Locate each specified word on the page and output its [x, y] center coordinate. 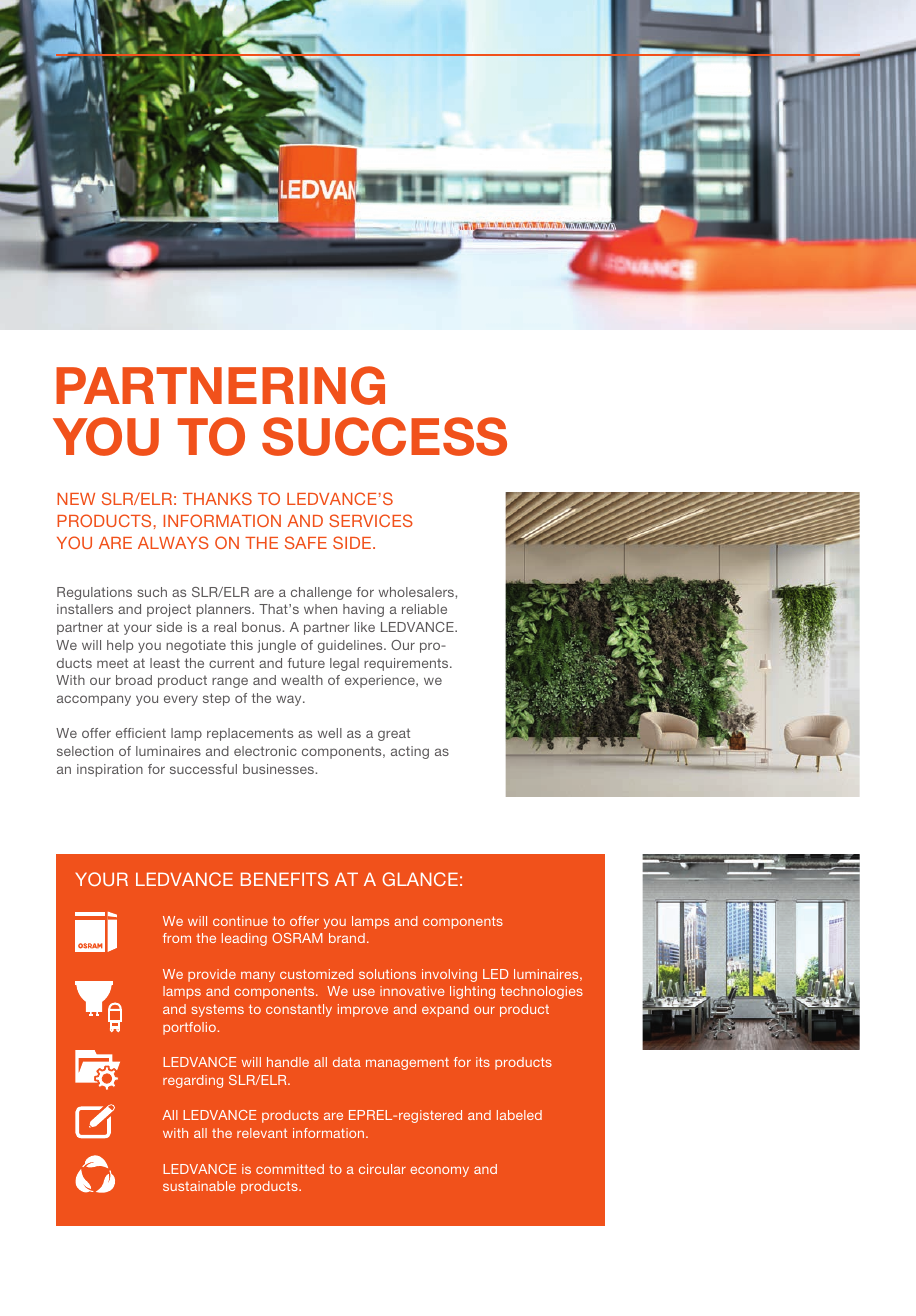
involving [449, 975]
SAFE [306, 542]
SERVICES [371, 520]
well [330, 733]
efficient [141, 733]
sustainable [199, 1186]
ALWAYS [173, 542]
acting [410, 752]
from [177, 938]
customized [316, 974]
